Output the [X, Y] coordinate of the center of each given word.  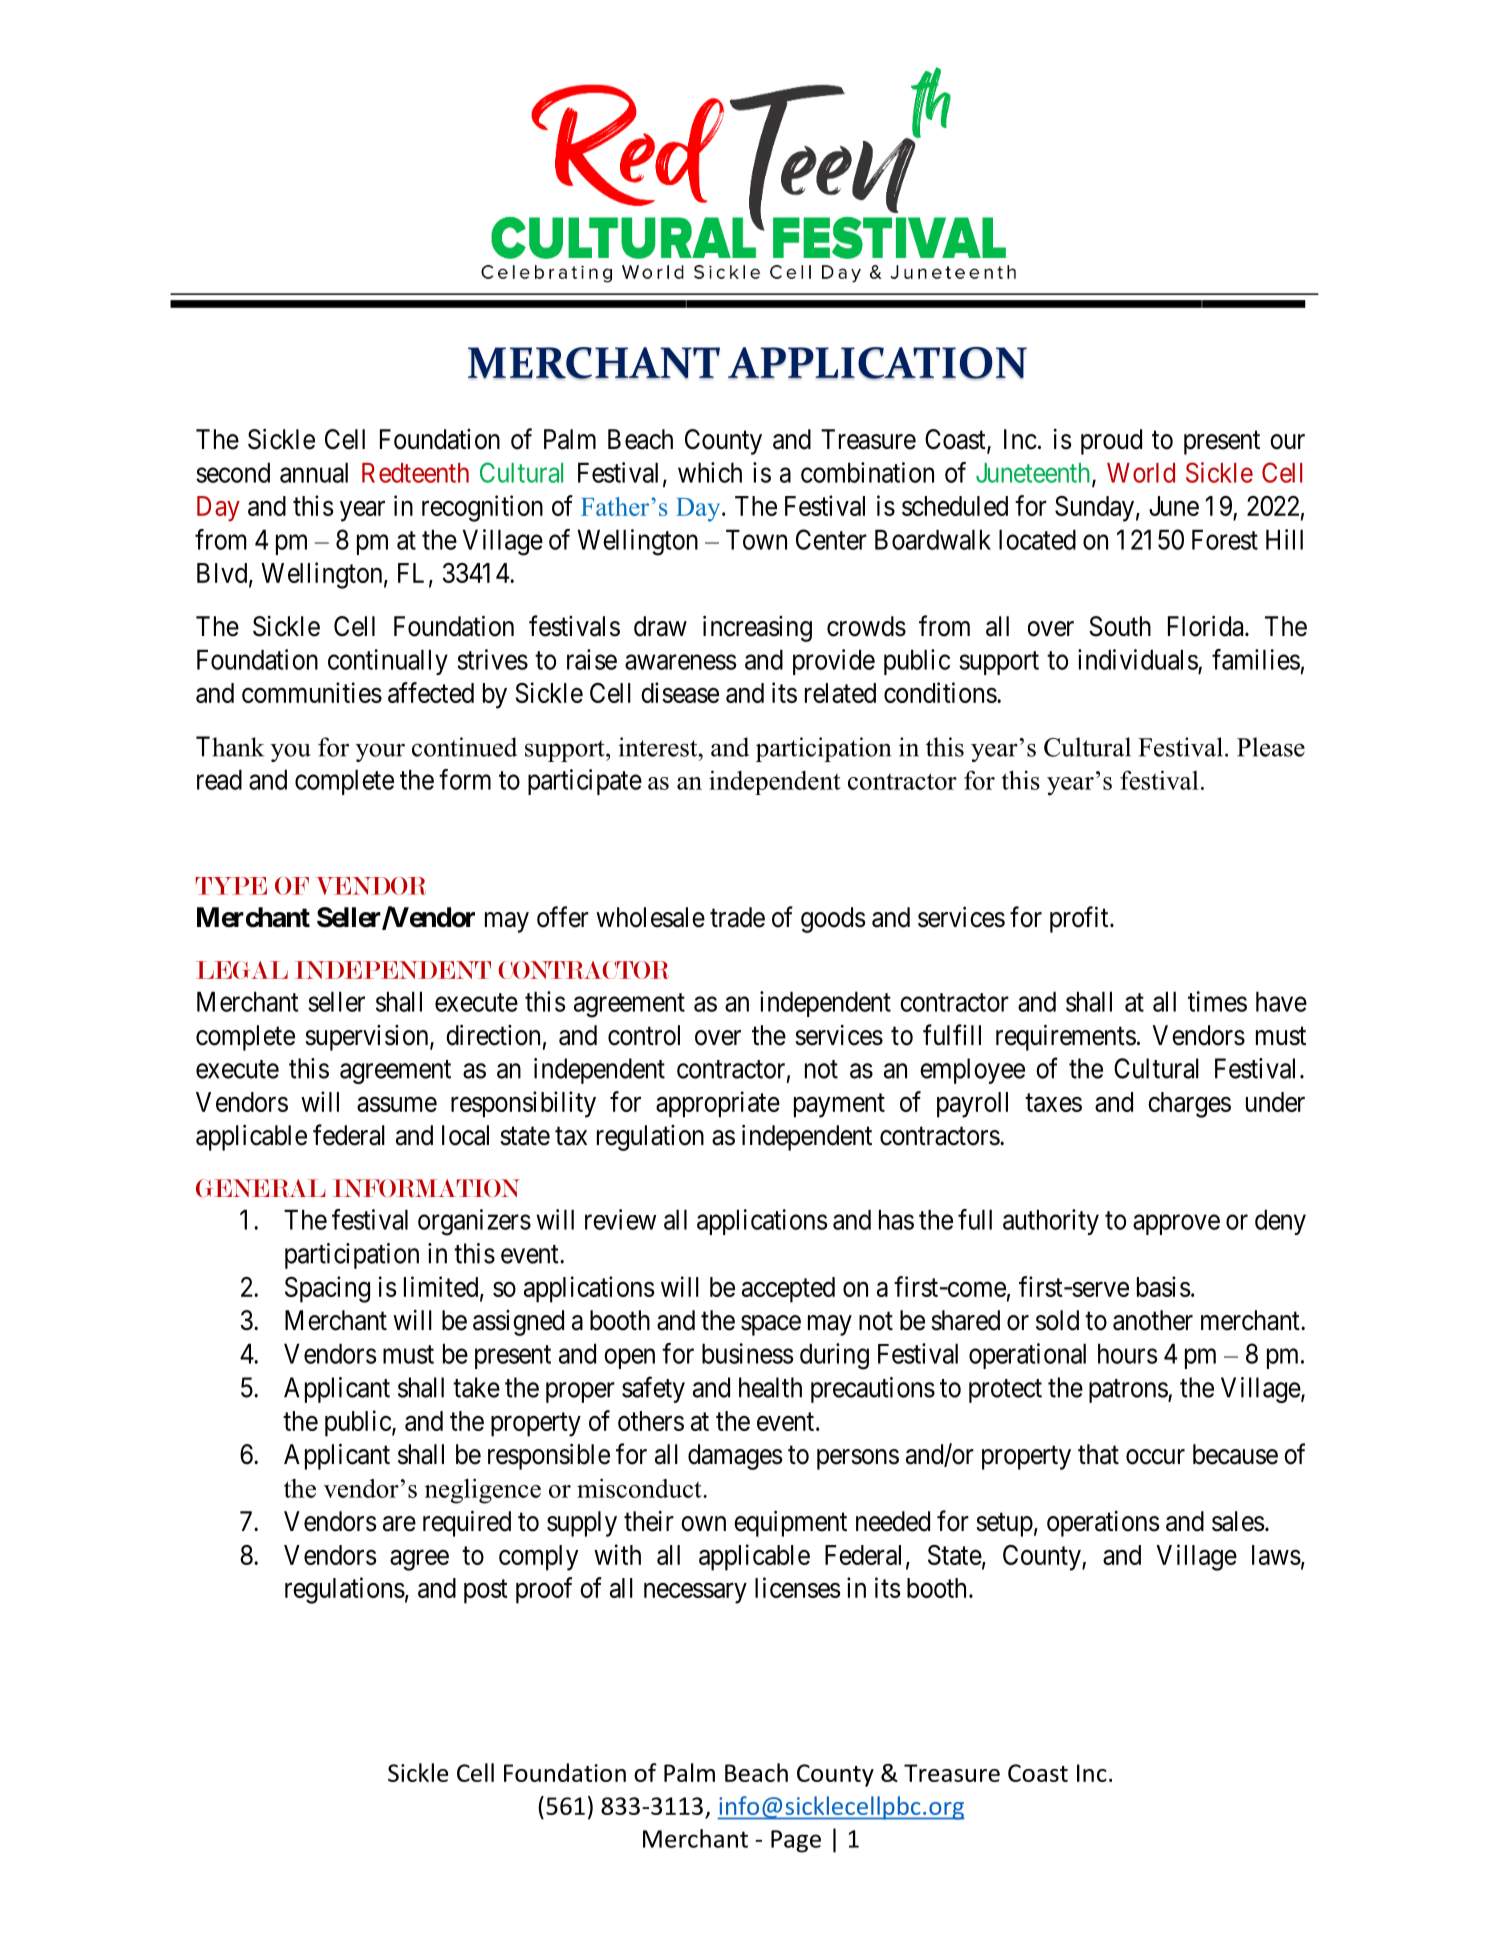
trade [737, 917]
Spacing [327, 1289]
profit [1080, 919]
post [486, 1591]
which [710, 472]
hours [1128, 1353]
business [748, 1353]
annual [314, 472]
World [1141, 473]
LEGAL [242, 970]
